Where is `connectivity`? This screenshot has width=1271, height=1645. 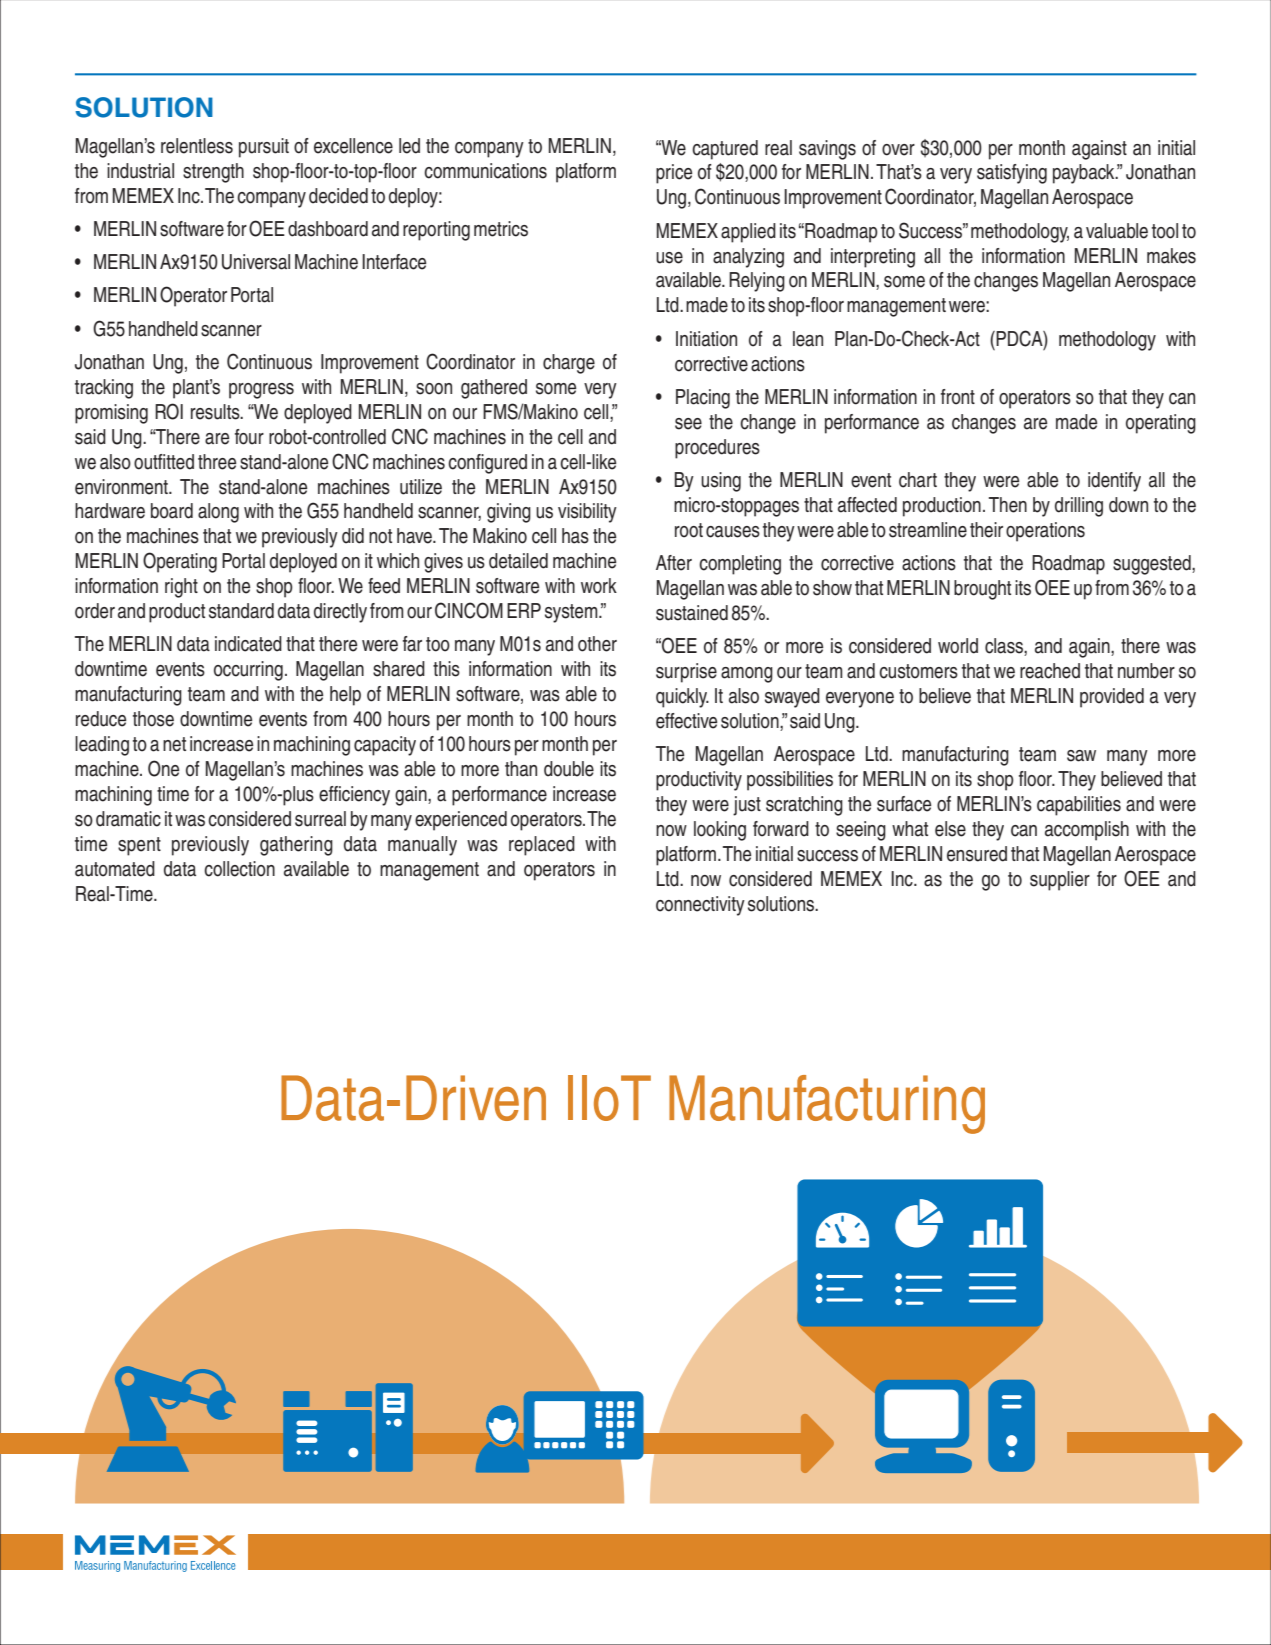
connectivity is located at coordinates (700, 906).
